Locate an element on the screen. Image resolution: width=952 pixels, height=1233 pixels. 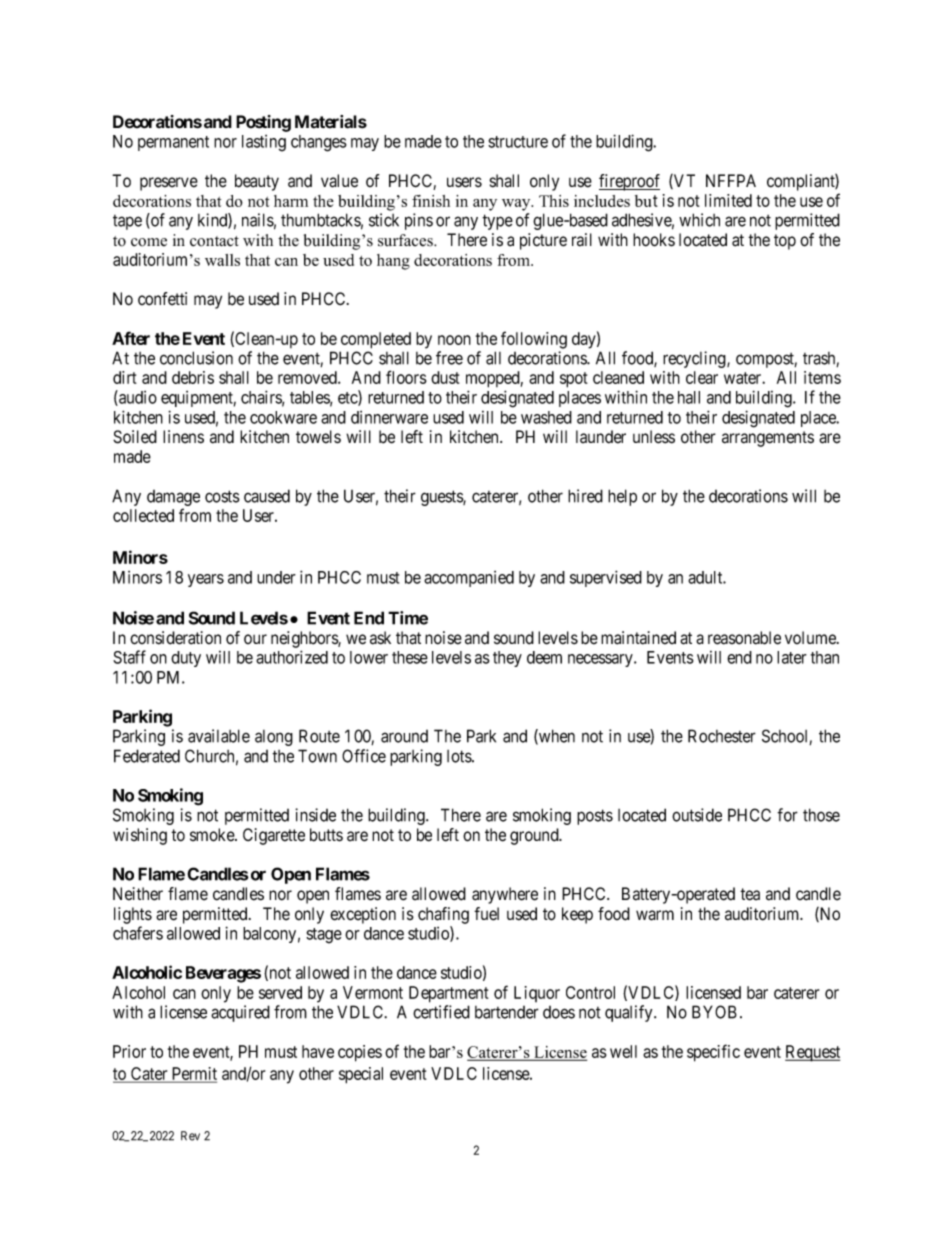
they is located at coordinates (507, 659).
